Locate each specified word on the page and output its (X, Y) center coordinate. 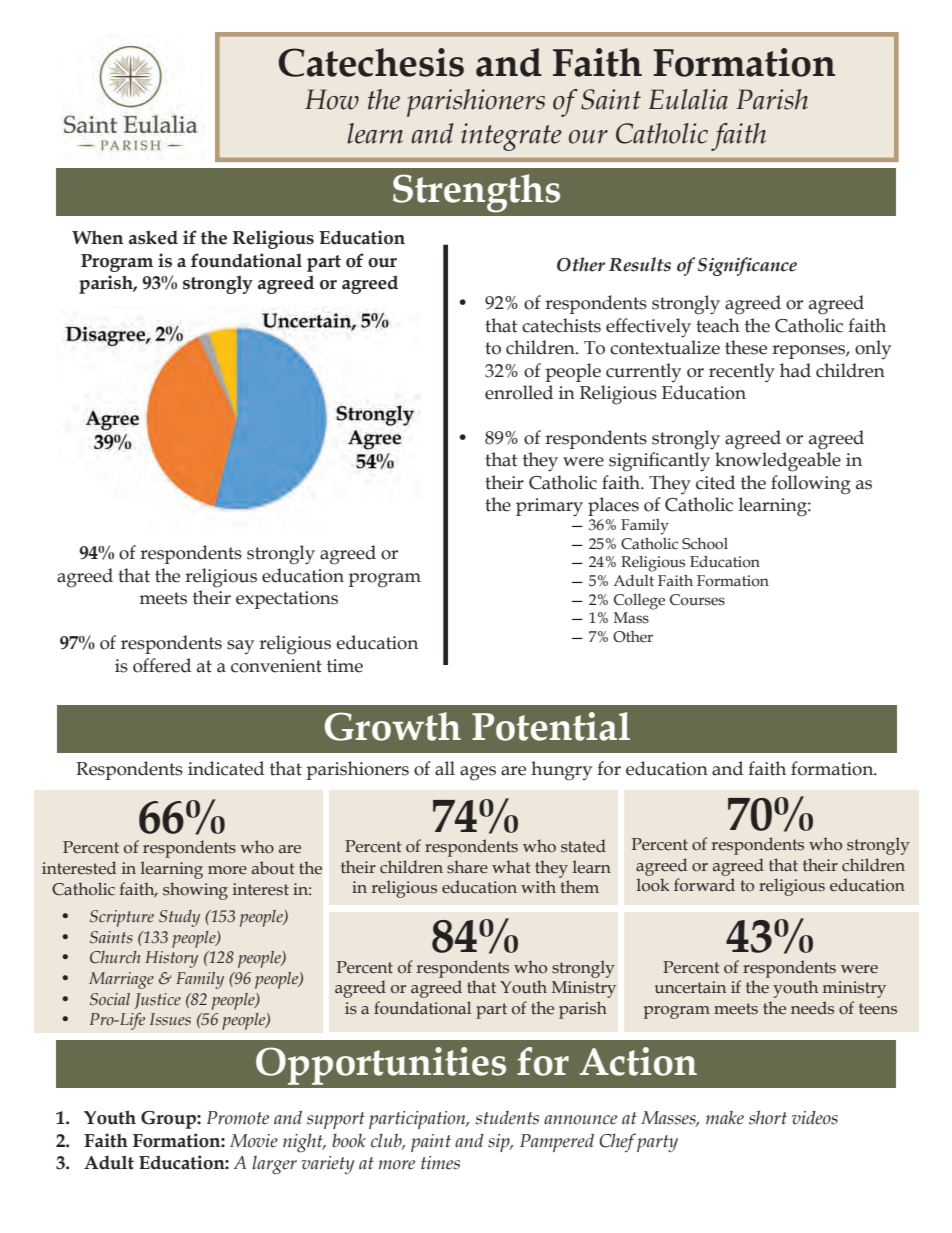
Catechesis (371, 62)
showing (195, 891)
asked (153, 237)
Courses (697, 600)
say (240, 647)
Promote (238, 1118)
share (467, 867)
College (639, 602)
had (795, 370)
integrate (511, 137)
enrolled (519, 392)
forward (704, 885)
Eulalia (688, 99)
